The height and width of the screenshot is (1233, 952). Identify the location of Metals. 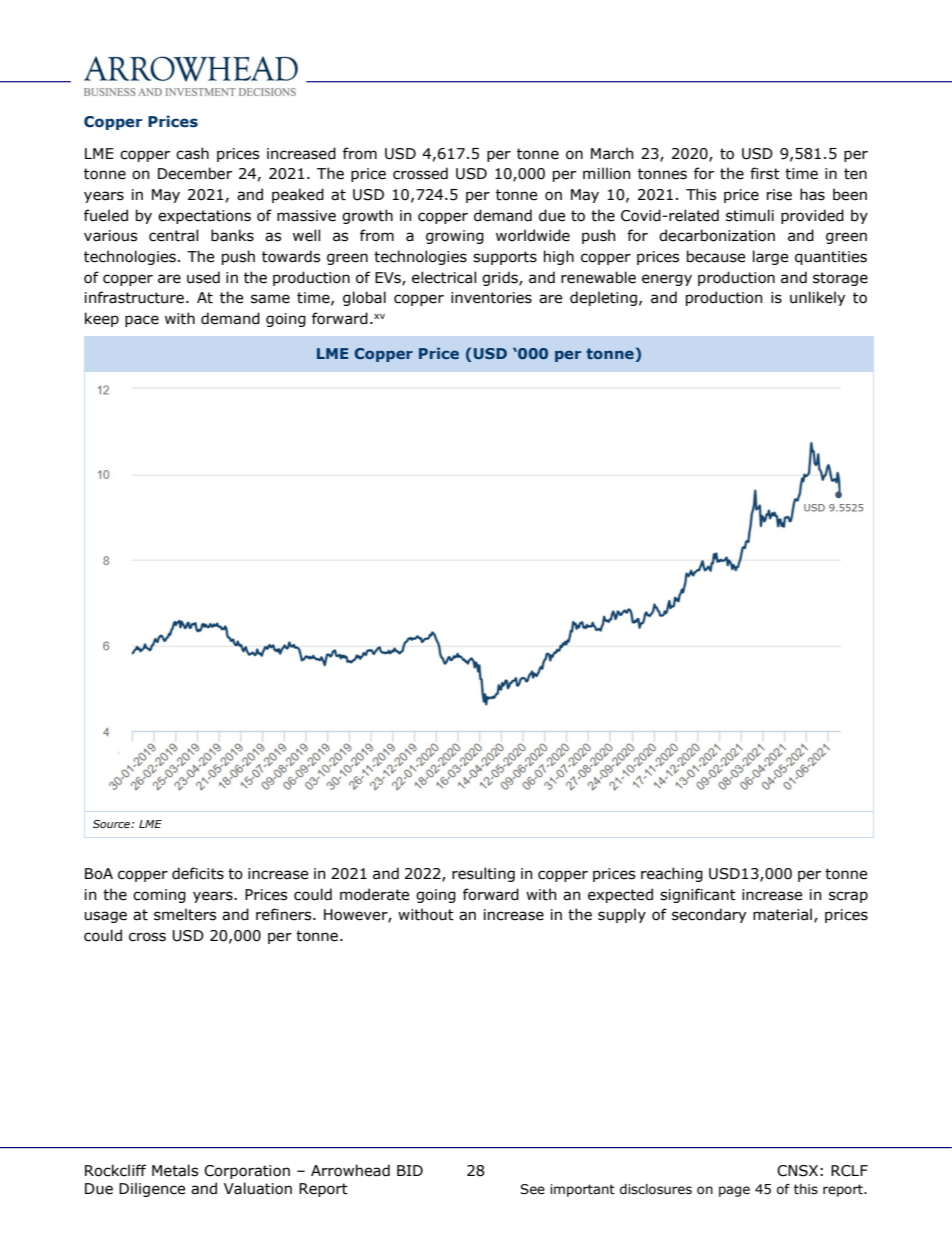
(175, 1170).
